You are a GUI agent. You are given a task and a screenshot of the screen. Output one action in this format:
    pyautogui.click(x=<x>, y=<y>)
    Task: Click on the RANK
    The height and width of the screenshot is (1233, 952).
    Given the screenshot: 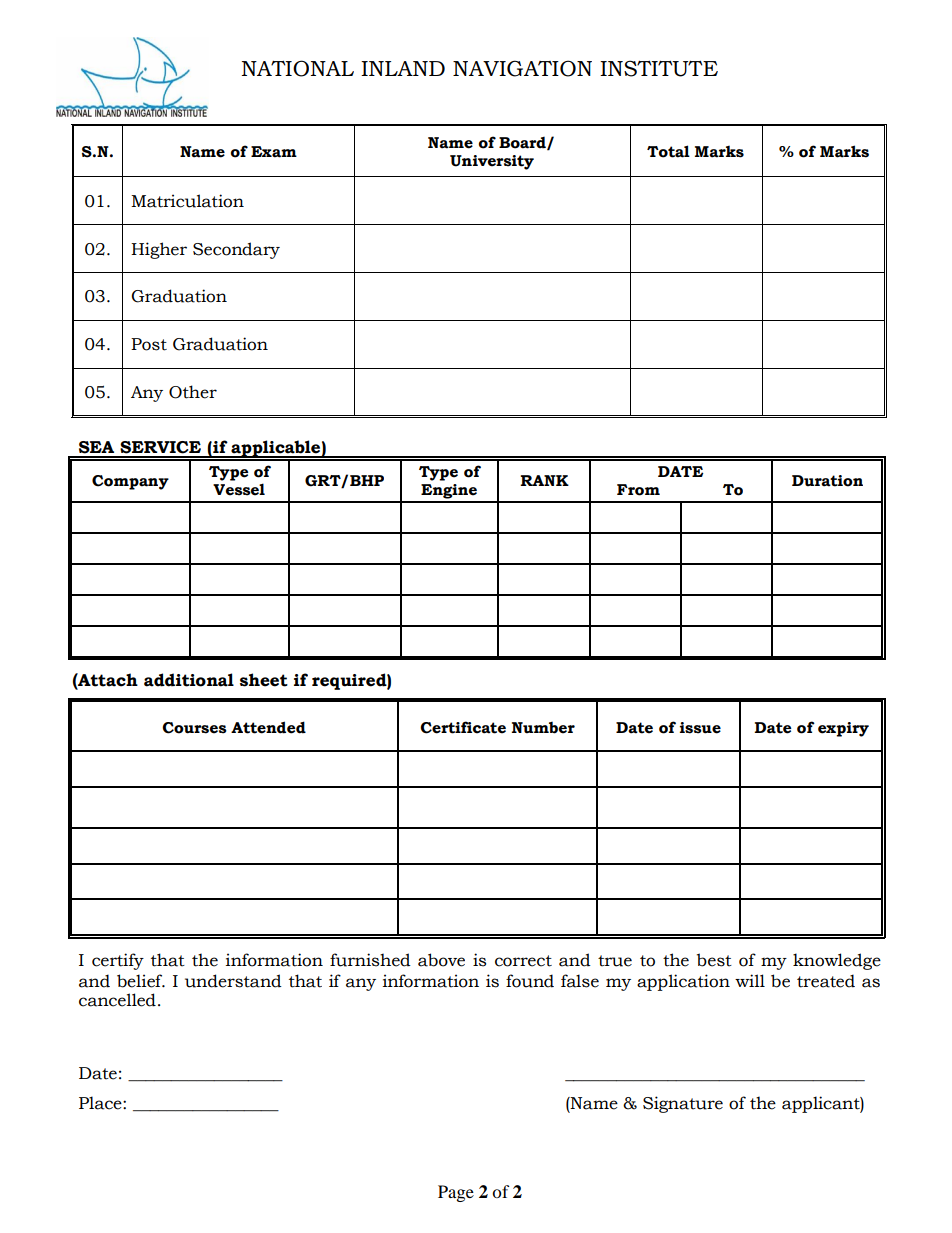 What is the action you would take?
    pyautogui.click(x=544, y=480)
